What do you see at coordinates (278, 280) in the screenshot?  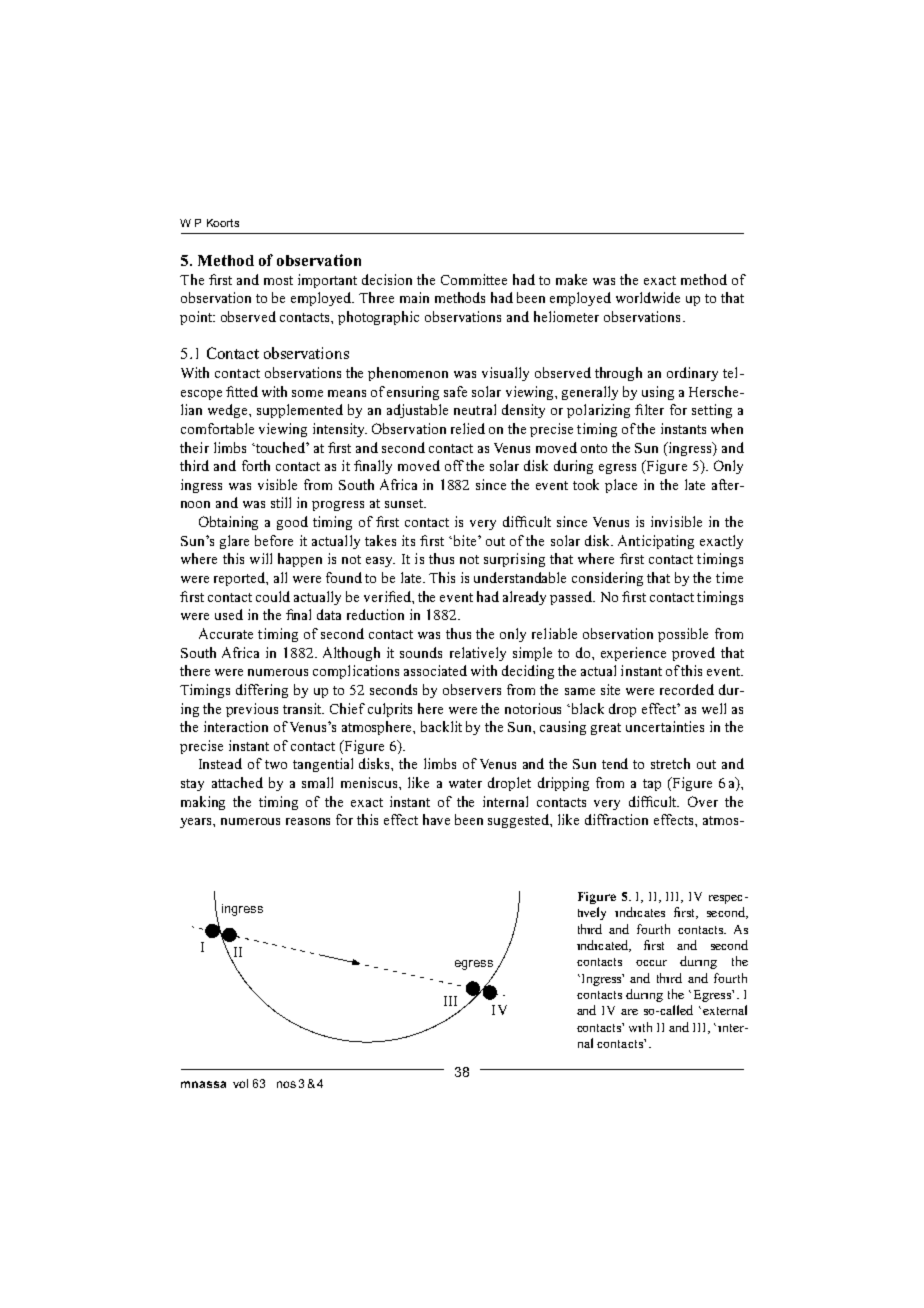 I see `most` at bounding box center [278, 280].
